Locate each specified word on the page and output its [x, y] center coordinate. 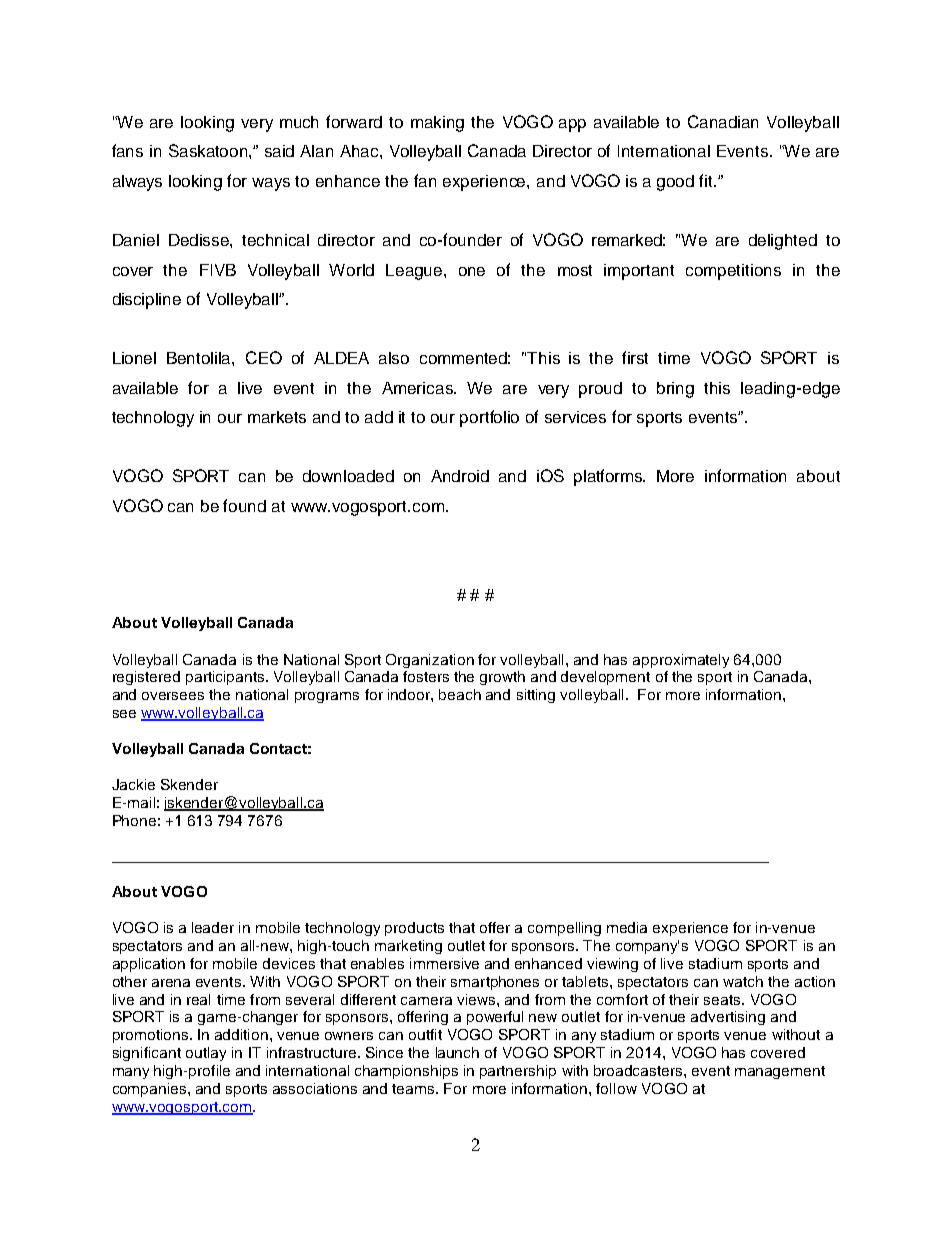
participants [226, 678]
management [780, 1072]
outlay [206, 1054]
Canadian [723, 121]
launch [457, 1052]
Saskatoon [209, 150]
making [437, 124]
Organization [430, 661]
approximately [681, 661]
